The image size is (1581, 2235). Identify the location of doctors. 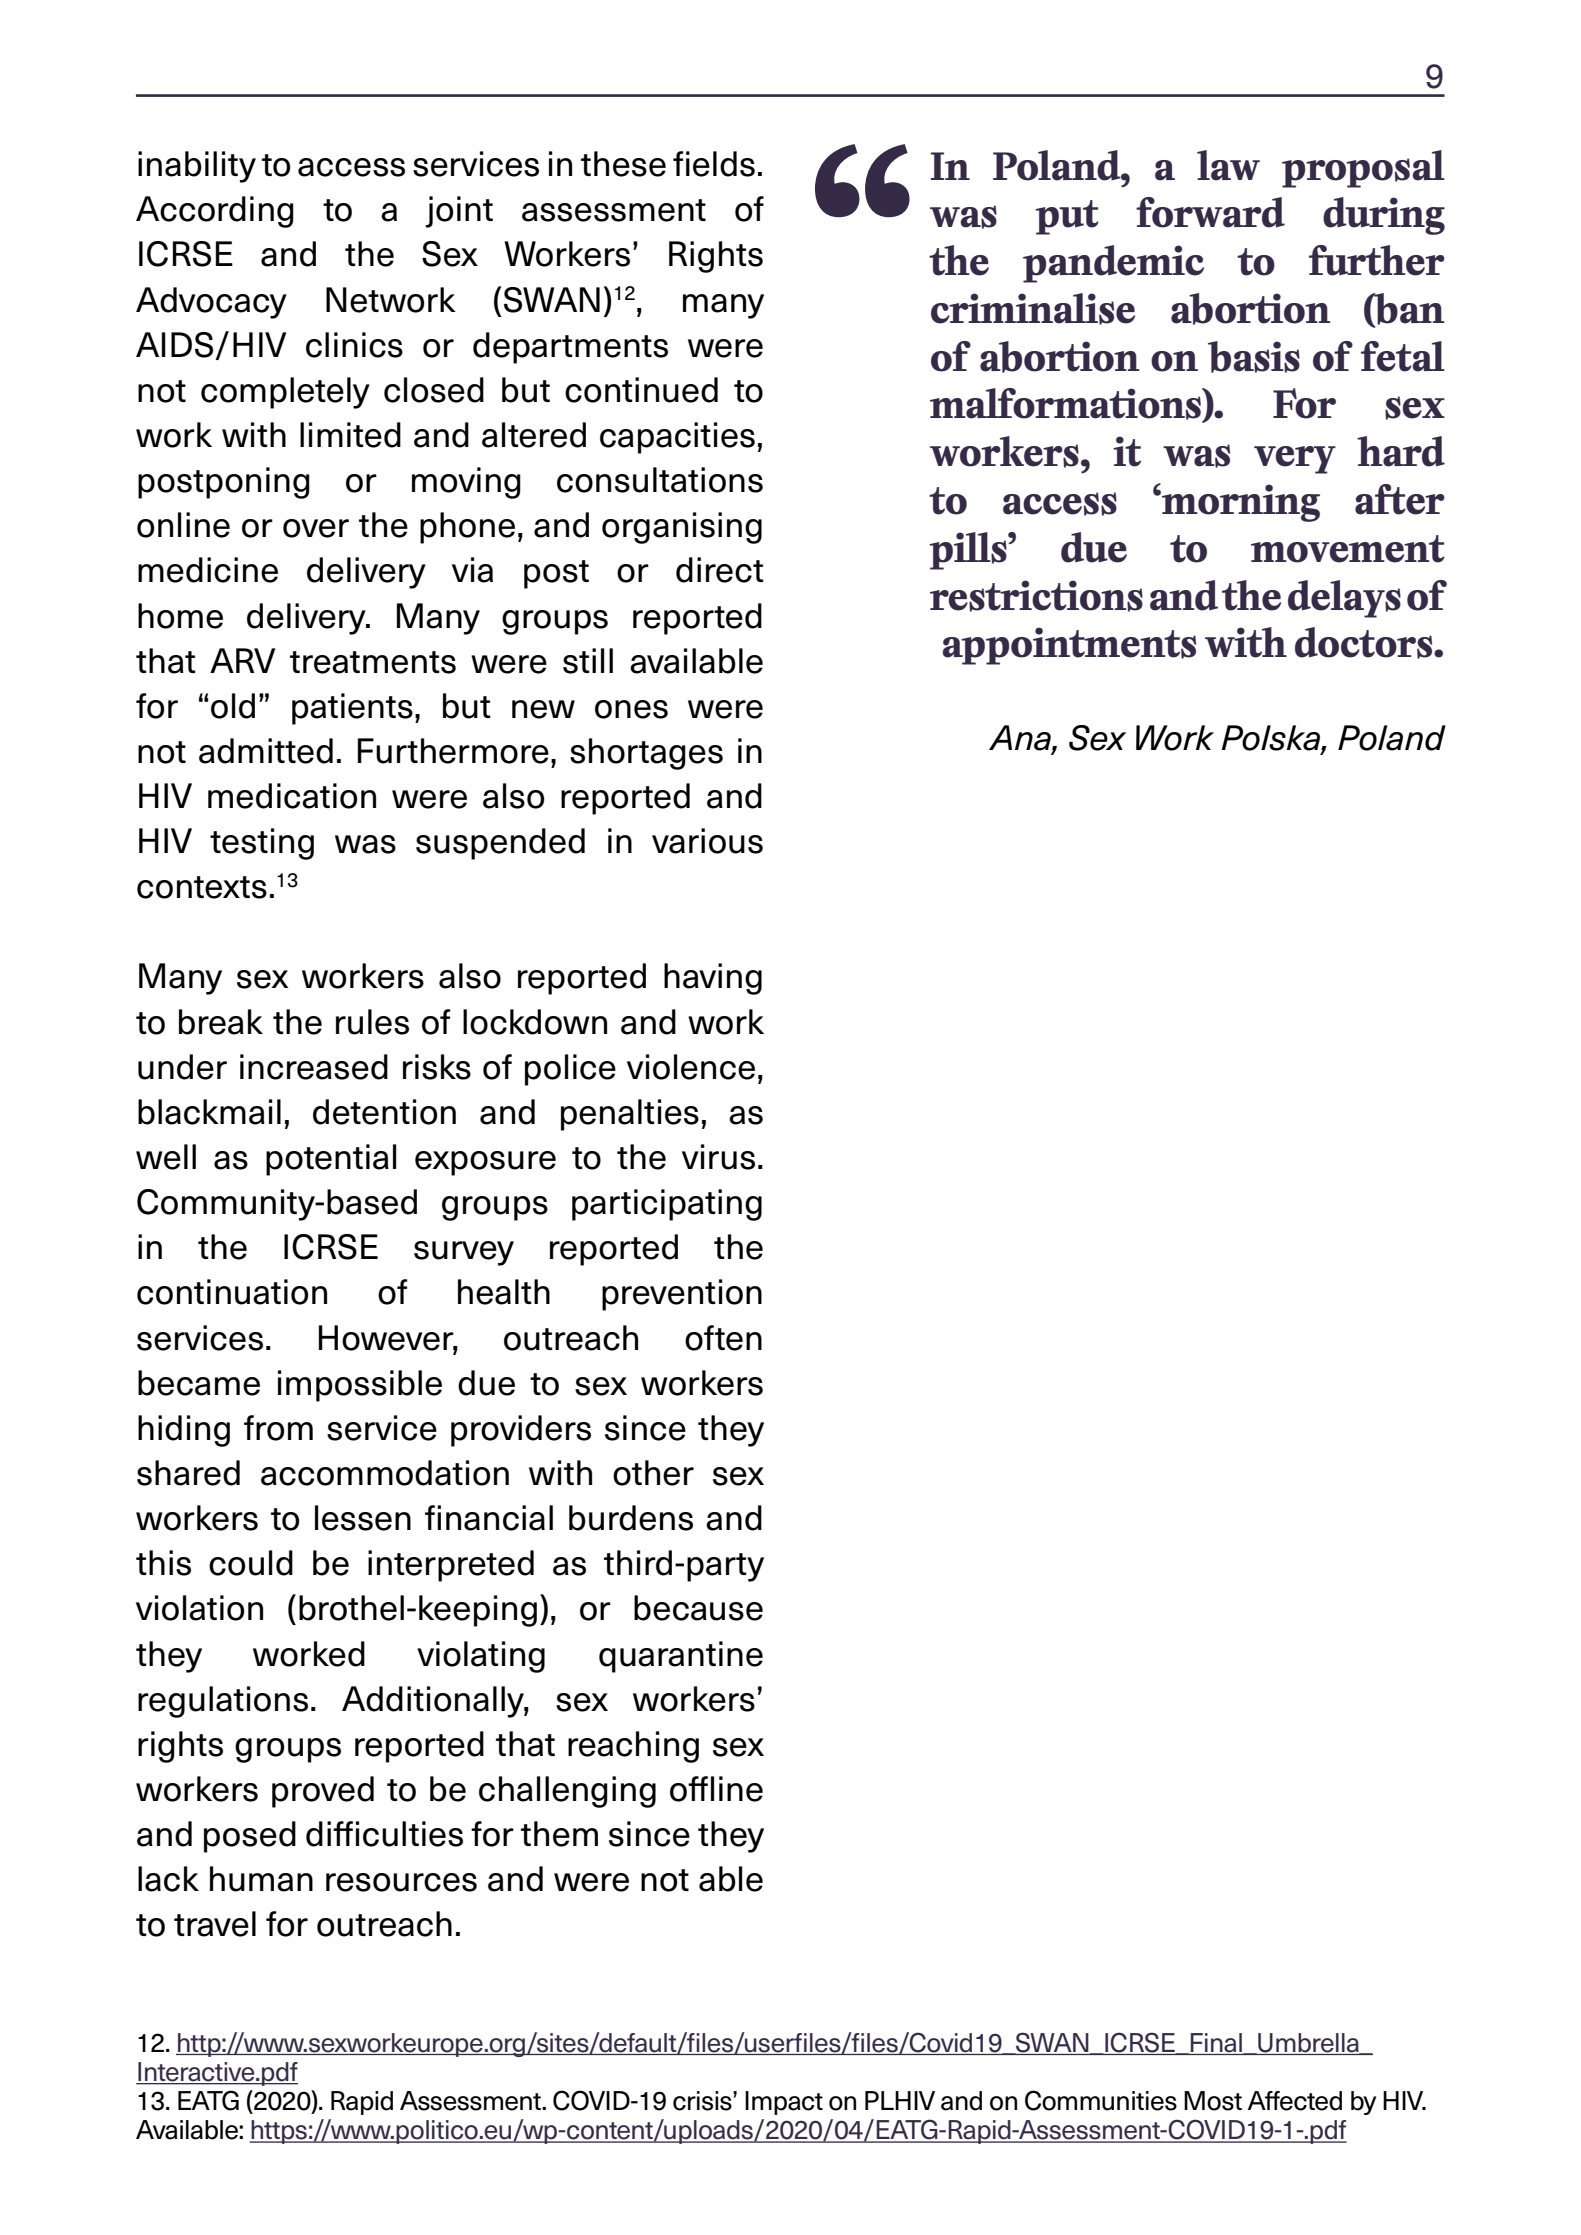
(1365, 643).
